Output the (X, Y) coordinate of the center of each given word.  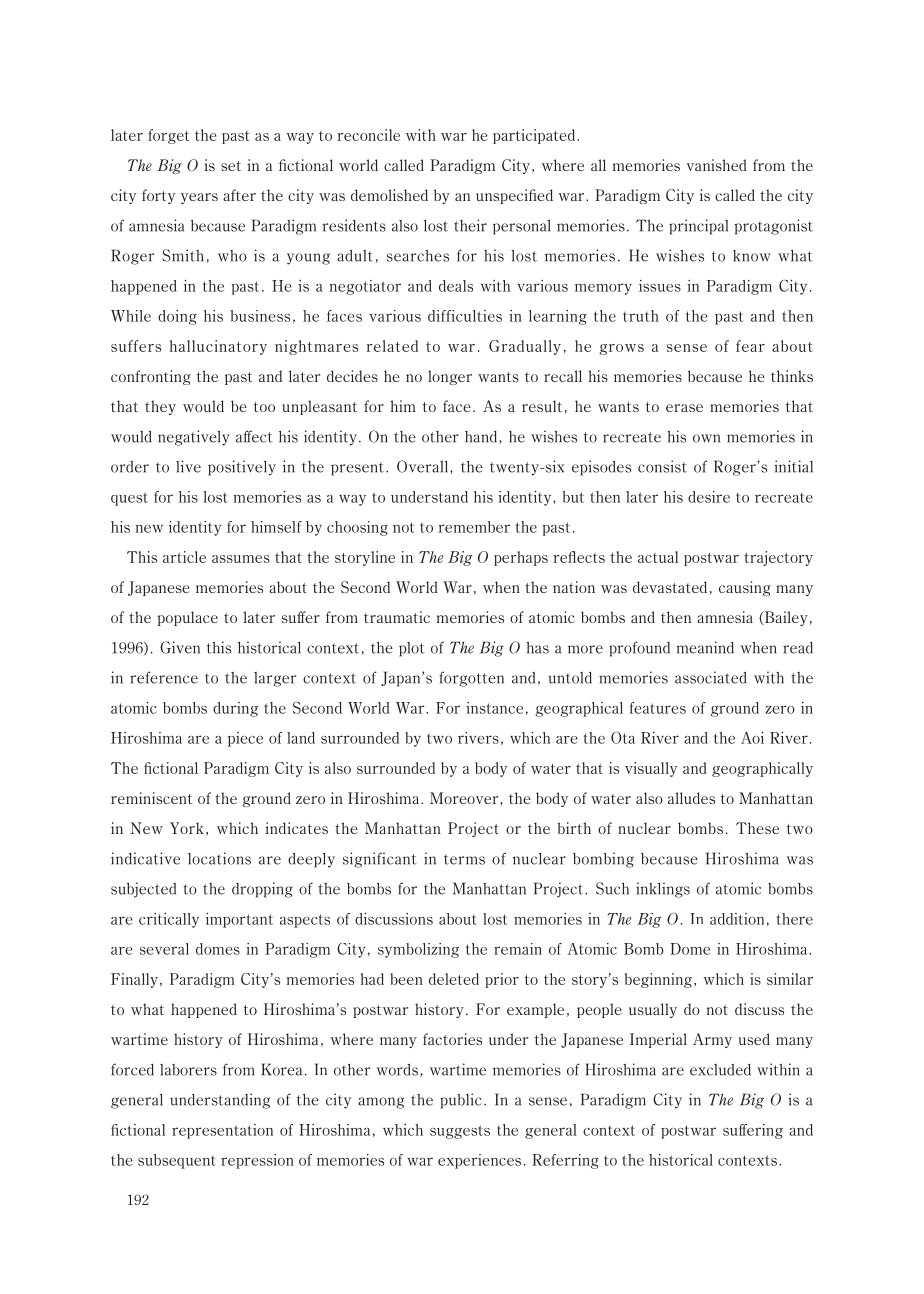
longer (450, 377)
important (239, 920)
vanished (716, 165)
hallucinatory (218, 347)
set (231, 166)
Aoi (752, 738)
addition (737, 919)
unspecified (514, 196)
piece (245, 739)
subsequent (177, 1161)
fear (750, 346)
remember (474, 527)
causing (745, 588)
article (184, 557)
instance (494, 708)
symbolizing (418, 950)
